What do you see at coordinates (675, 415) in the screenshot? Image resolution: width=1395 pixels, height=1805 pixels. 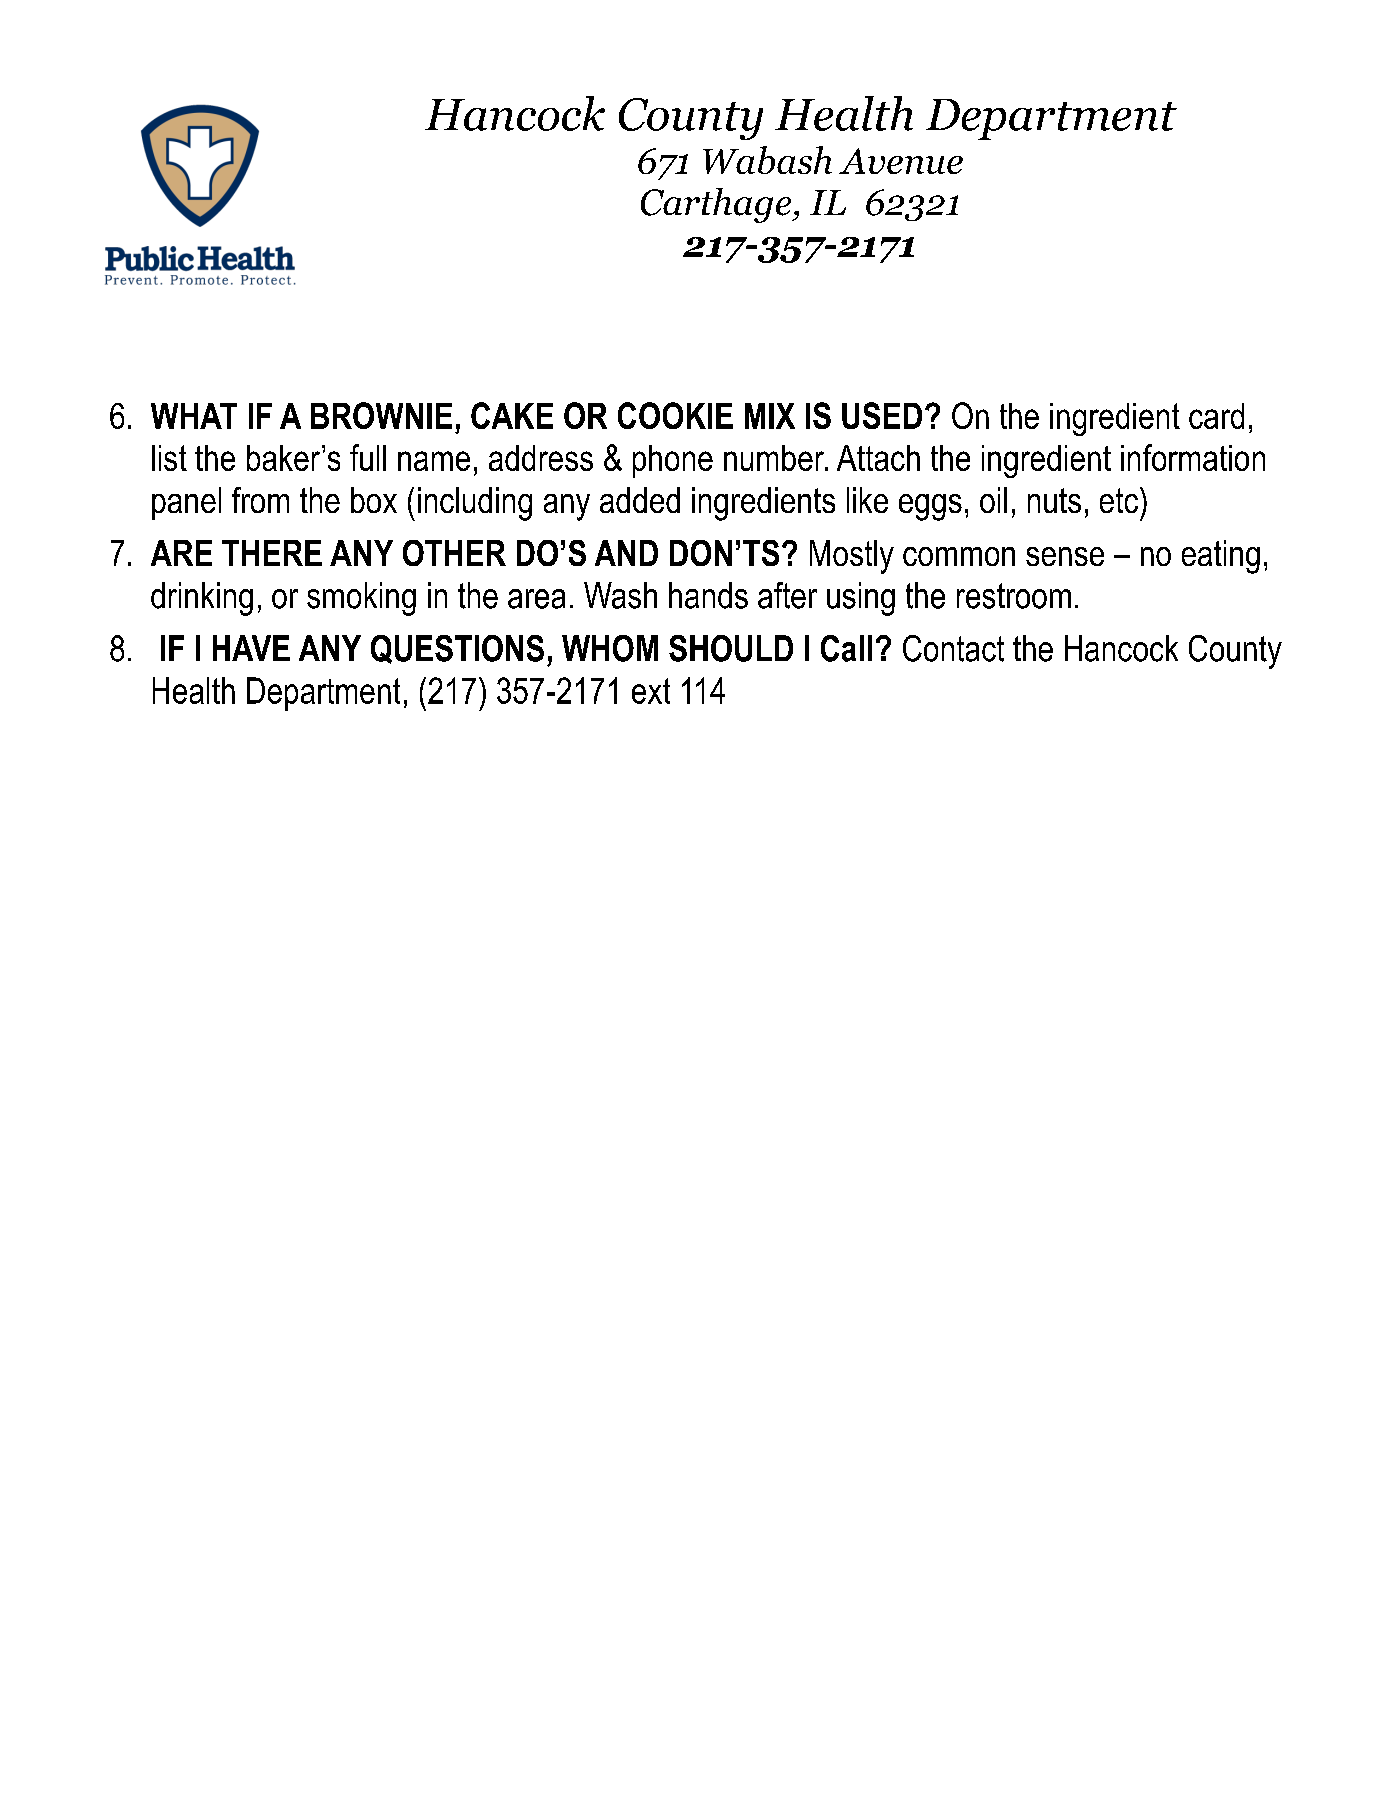 I see `COOKIE` at bounding box center [675, 415].
